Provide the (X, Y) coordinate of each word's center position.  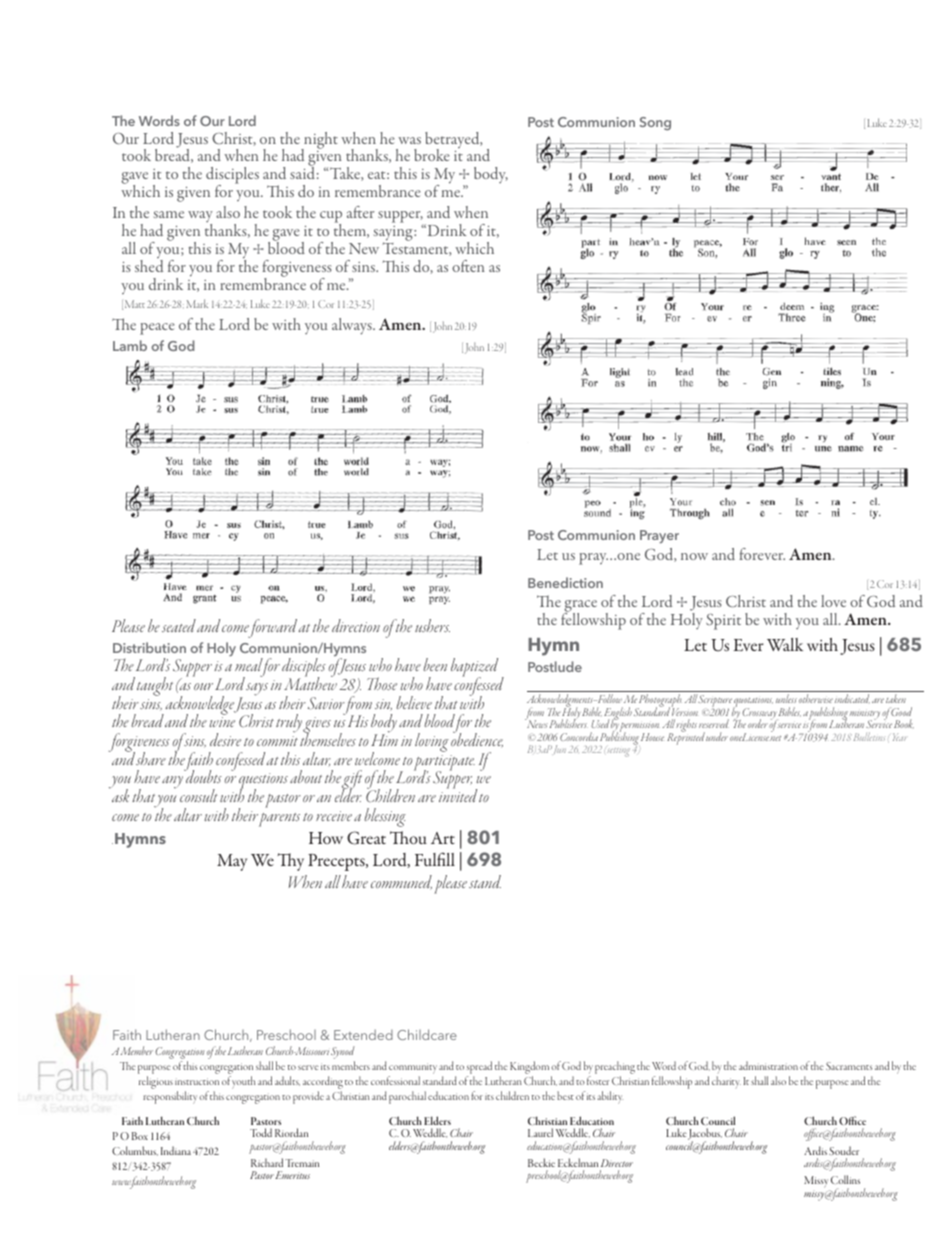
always (353, 326)
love (833, 601)
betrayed (453, 141)
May (232, 862)
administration (768, 1065)
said (302, 172)
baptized (474, 669)
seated (179, 625)
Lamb (130, 345)
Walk (785, 644)
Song (655, 124)
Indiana (176, 1150)
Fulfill (435, 859)
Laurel (540, 1132)
